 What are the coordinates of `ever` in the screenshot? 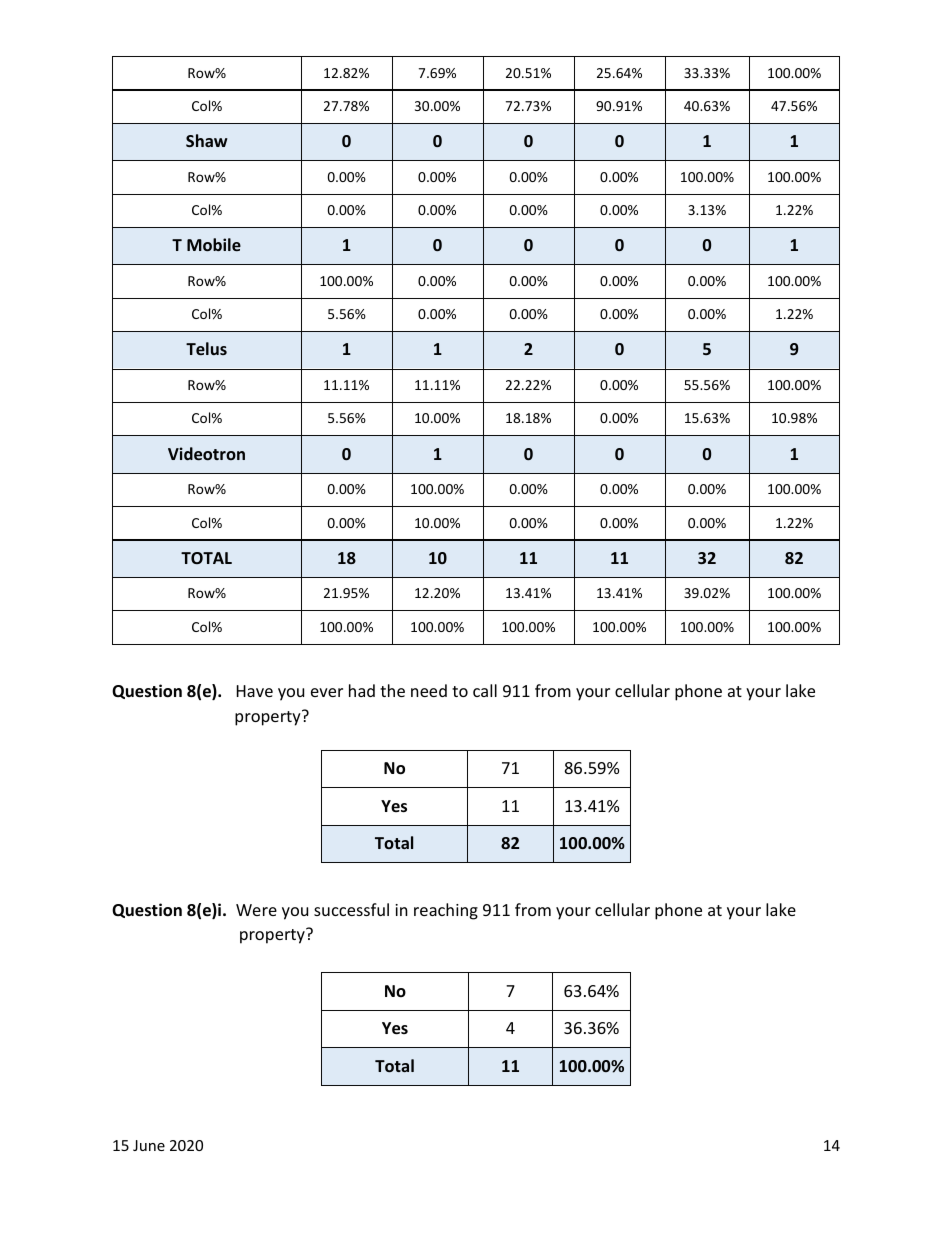 It's located at (327, 692).
